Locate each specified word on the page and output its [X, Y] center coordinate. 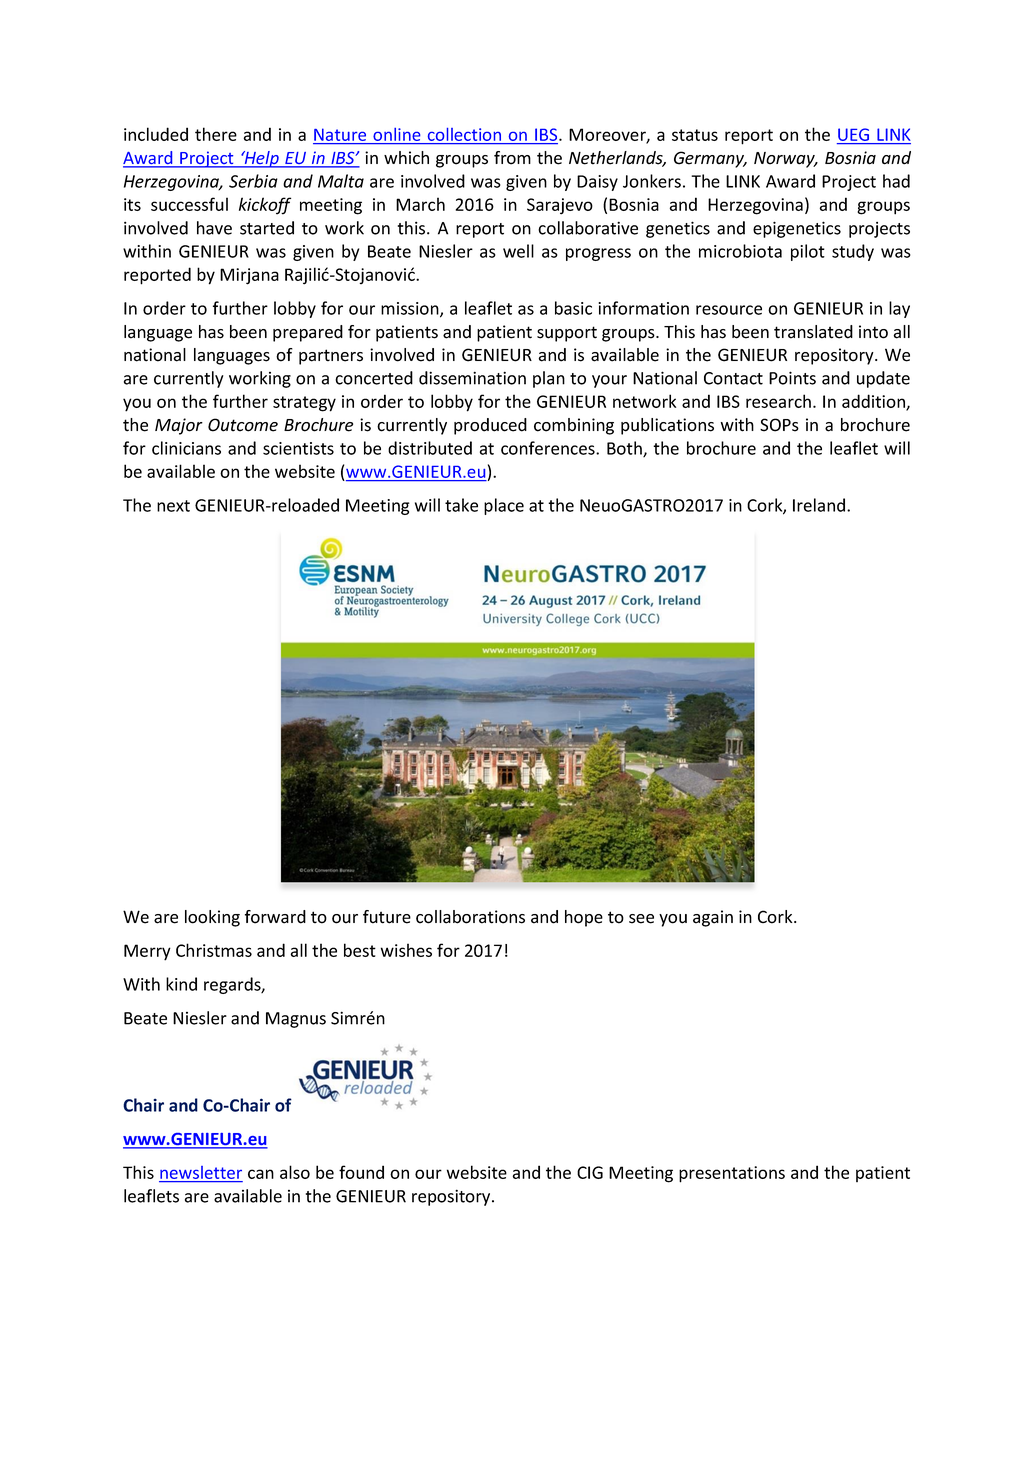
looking [212, 918]
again [713, 918]
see [641, 919]
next [173, 506]
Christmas [214, 950]
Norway [785, 160]
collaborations [470, 917]
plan [549, 379]
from [512, 158]
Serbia [253, 181]
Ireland [819, 505]
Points [792, 378]
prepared [308, 333]
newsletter [201, 1174]
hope [584, 918]
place [504, 506]
